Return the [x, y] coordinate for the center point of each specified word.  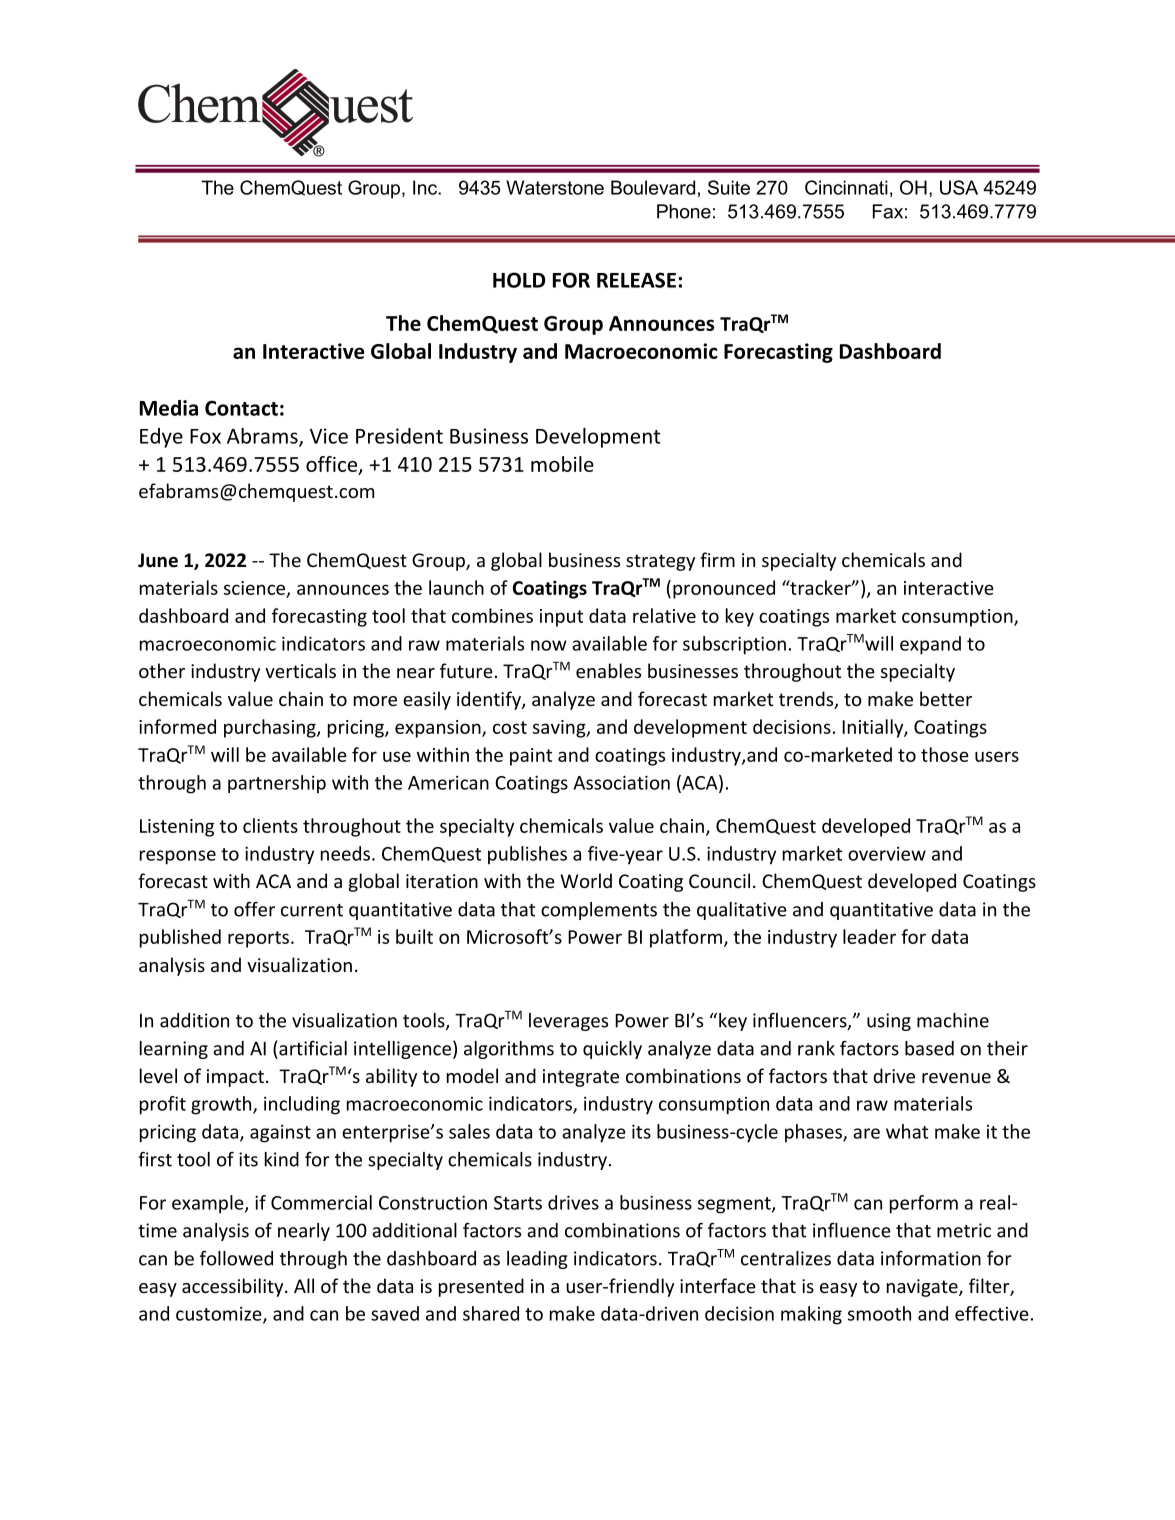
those [945, 754]
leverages [568, 1022]
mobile [562, 464]
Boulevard [653, 187]
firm [717, 559]
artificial [313, 1048]
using [889, 1022]
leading [537, 1260]
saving [560, 729]
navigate [923, 1288]
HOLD [519, 280]
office [331, 464]
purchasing [271, 728]
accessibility [234, 1287]
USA [959, 187]
